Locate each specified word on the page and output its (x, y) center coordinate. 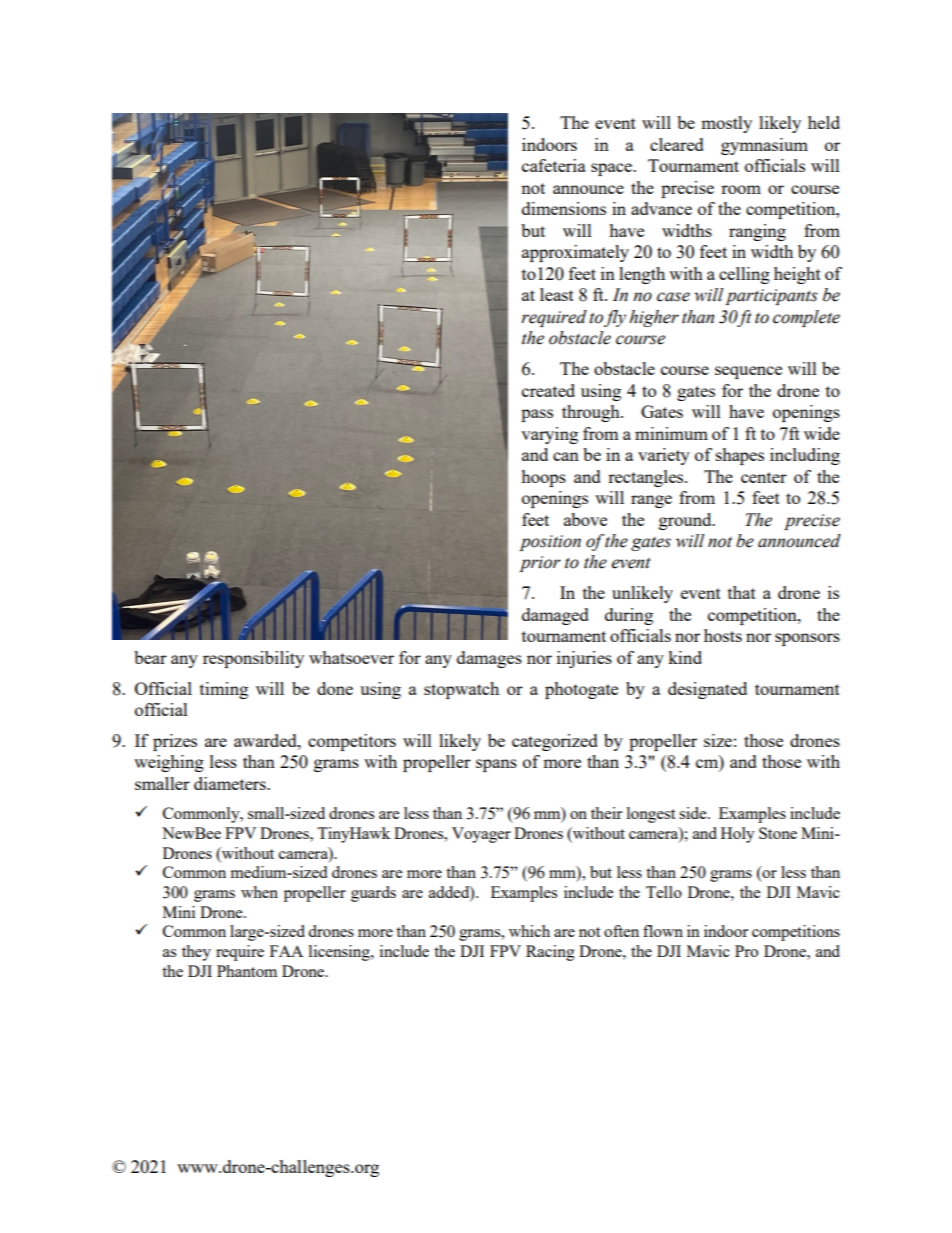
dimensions (564, 208)
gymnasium (764, 146)
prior (540, 564)
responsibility (253, 659)
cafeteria (554, 165)
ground (686, 521)
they (196, 953)
